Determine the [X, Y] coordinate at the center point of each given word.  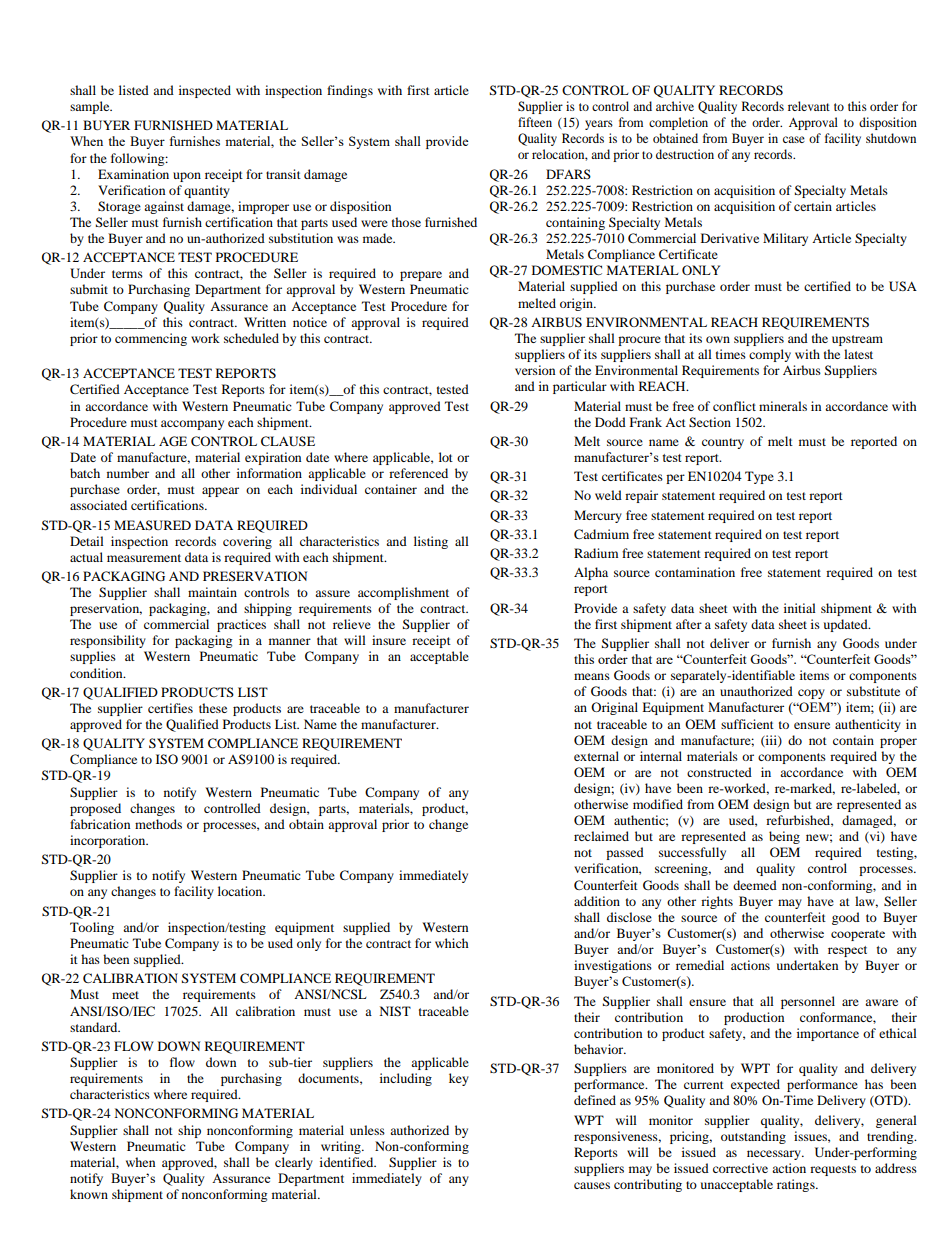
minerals [783, 406]
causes [592, 1185]
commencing [151, 339]
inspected [205, 91]
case [794, 139]
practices [241, 625]
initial [800, 608]
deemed [755, 885]
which [452, 943]
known [89, 1194]
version [535, 370]
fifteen [535, 122]
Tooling [92, 928]
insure [389, 640]
